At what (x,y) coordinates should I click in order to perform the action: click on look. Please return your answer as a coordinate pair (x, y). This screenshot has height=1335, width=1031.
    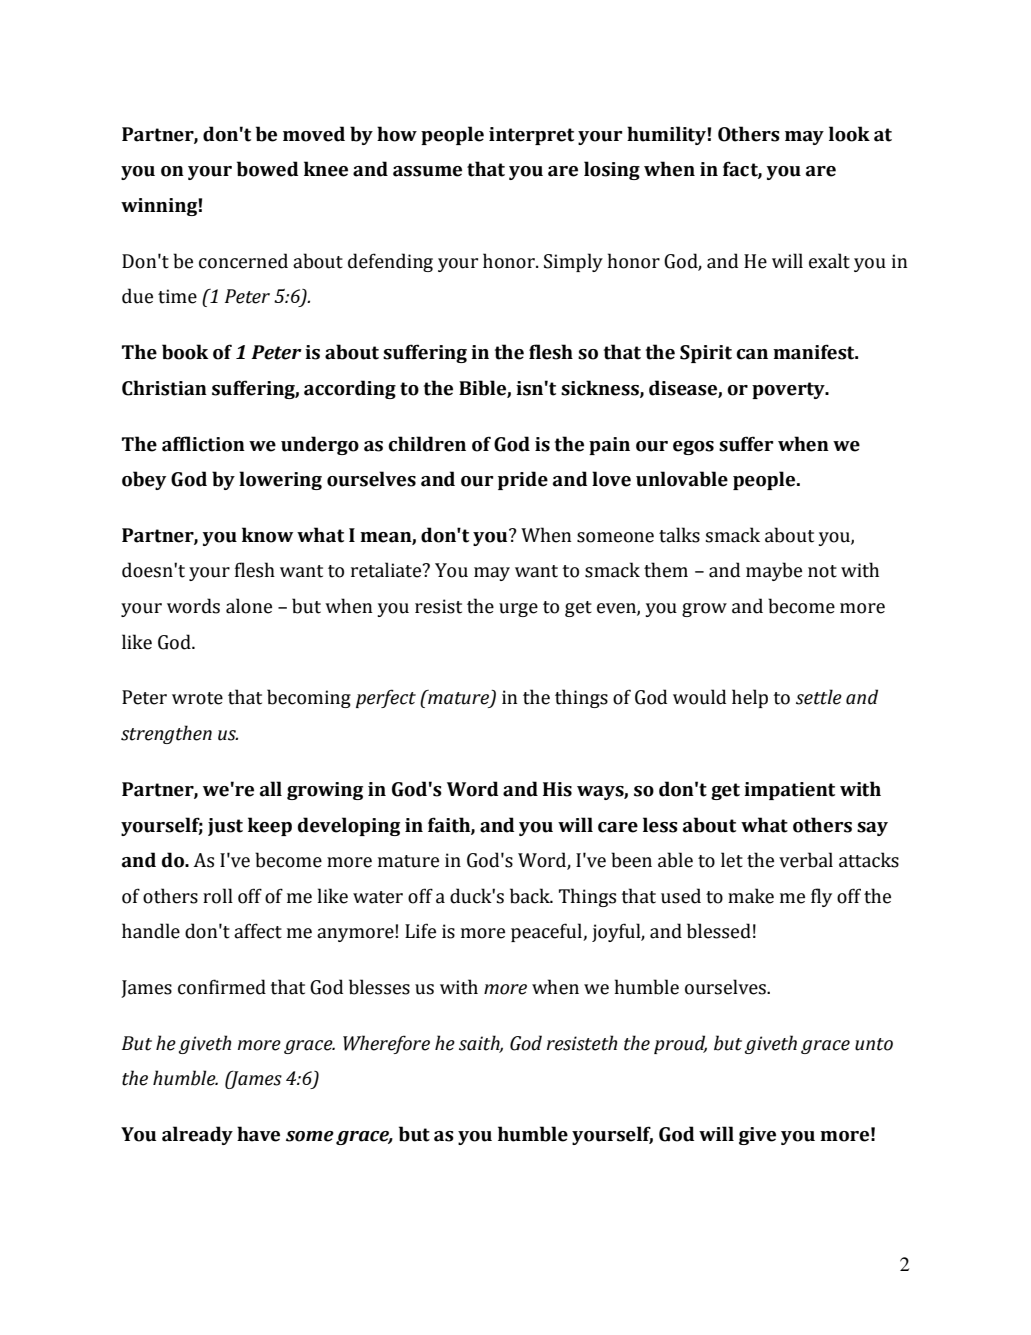
    Looking at the image, I should click on (849, 134).
